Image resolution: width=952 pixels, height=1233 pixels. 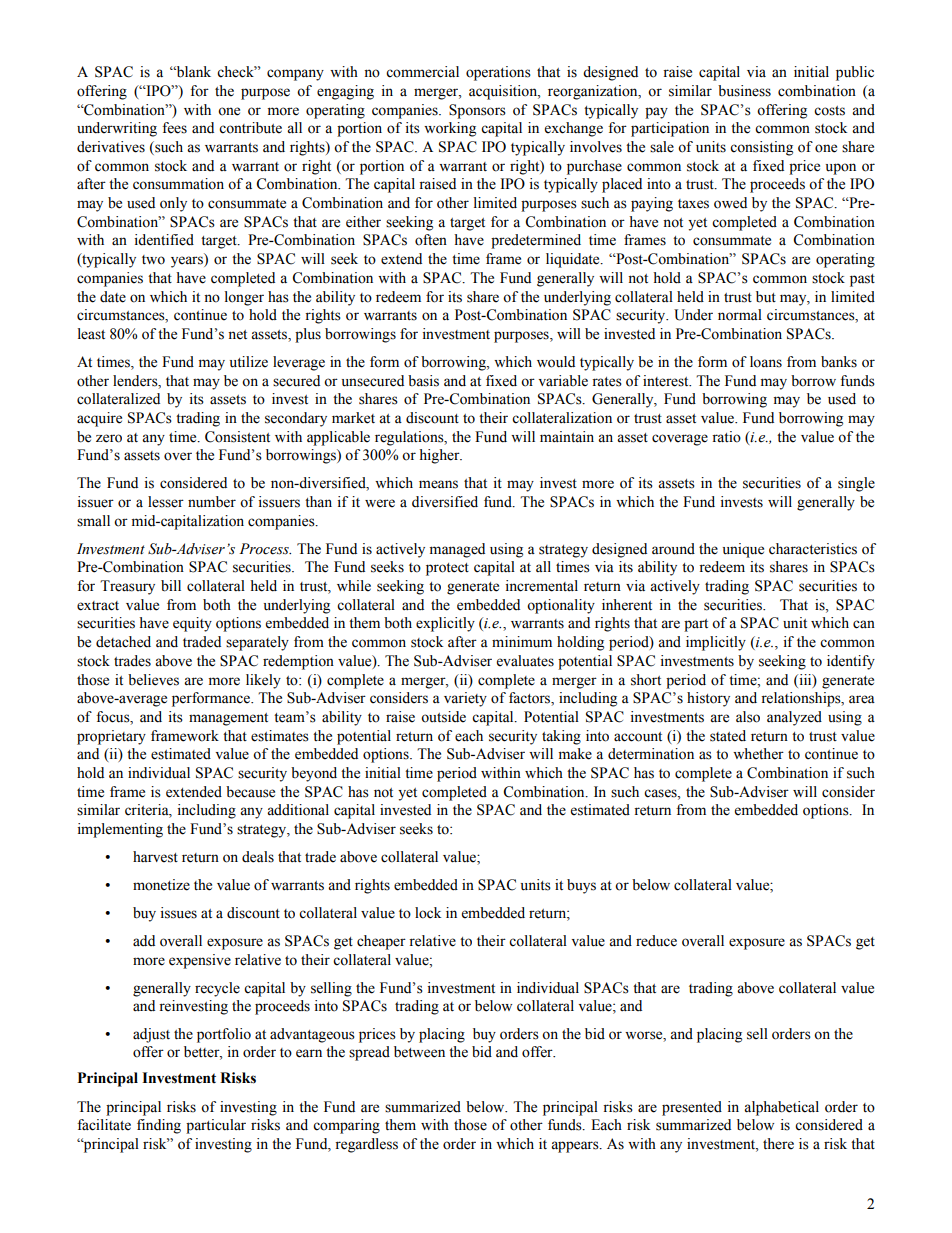 I want to click on between, so click(x=419, y=1052).
